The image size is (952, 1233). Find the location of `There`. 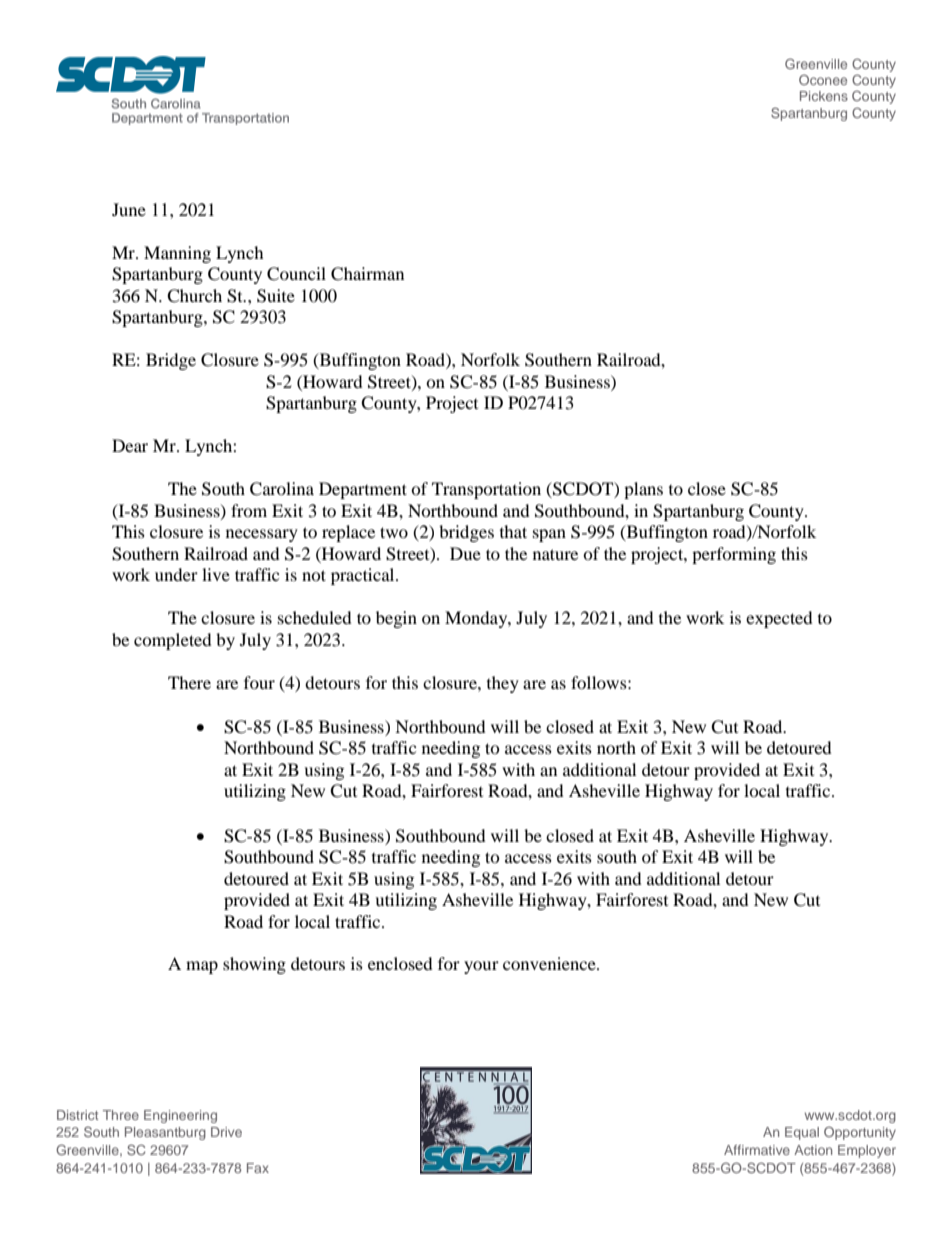

There is located at coordinates (189, 682).
